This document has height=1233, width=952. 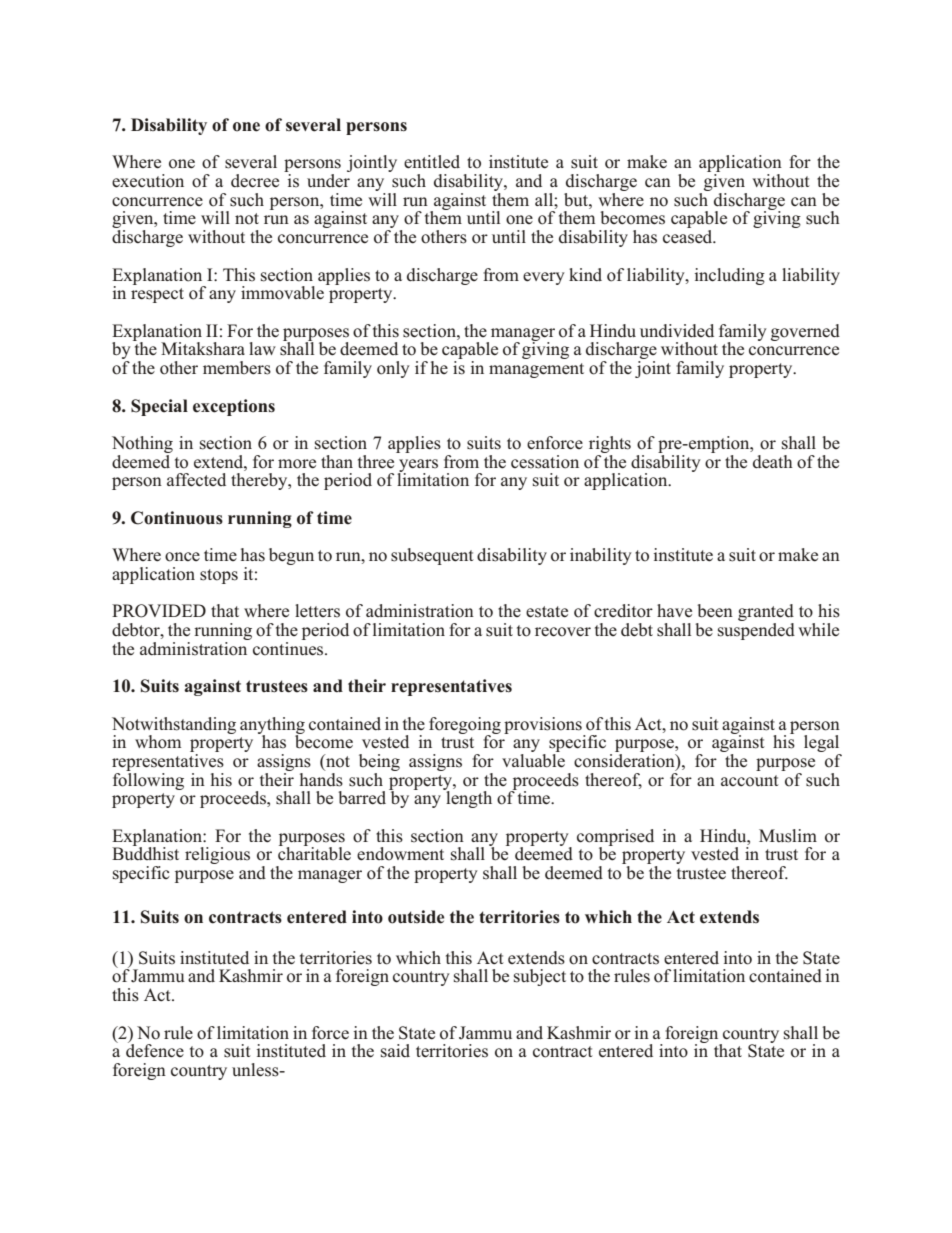 What do you see at coordinates (563, 632) in the document?
I see `recover` at bounding box center [563, 632].
